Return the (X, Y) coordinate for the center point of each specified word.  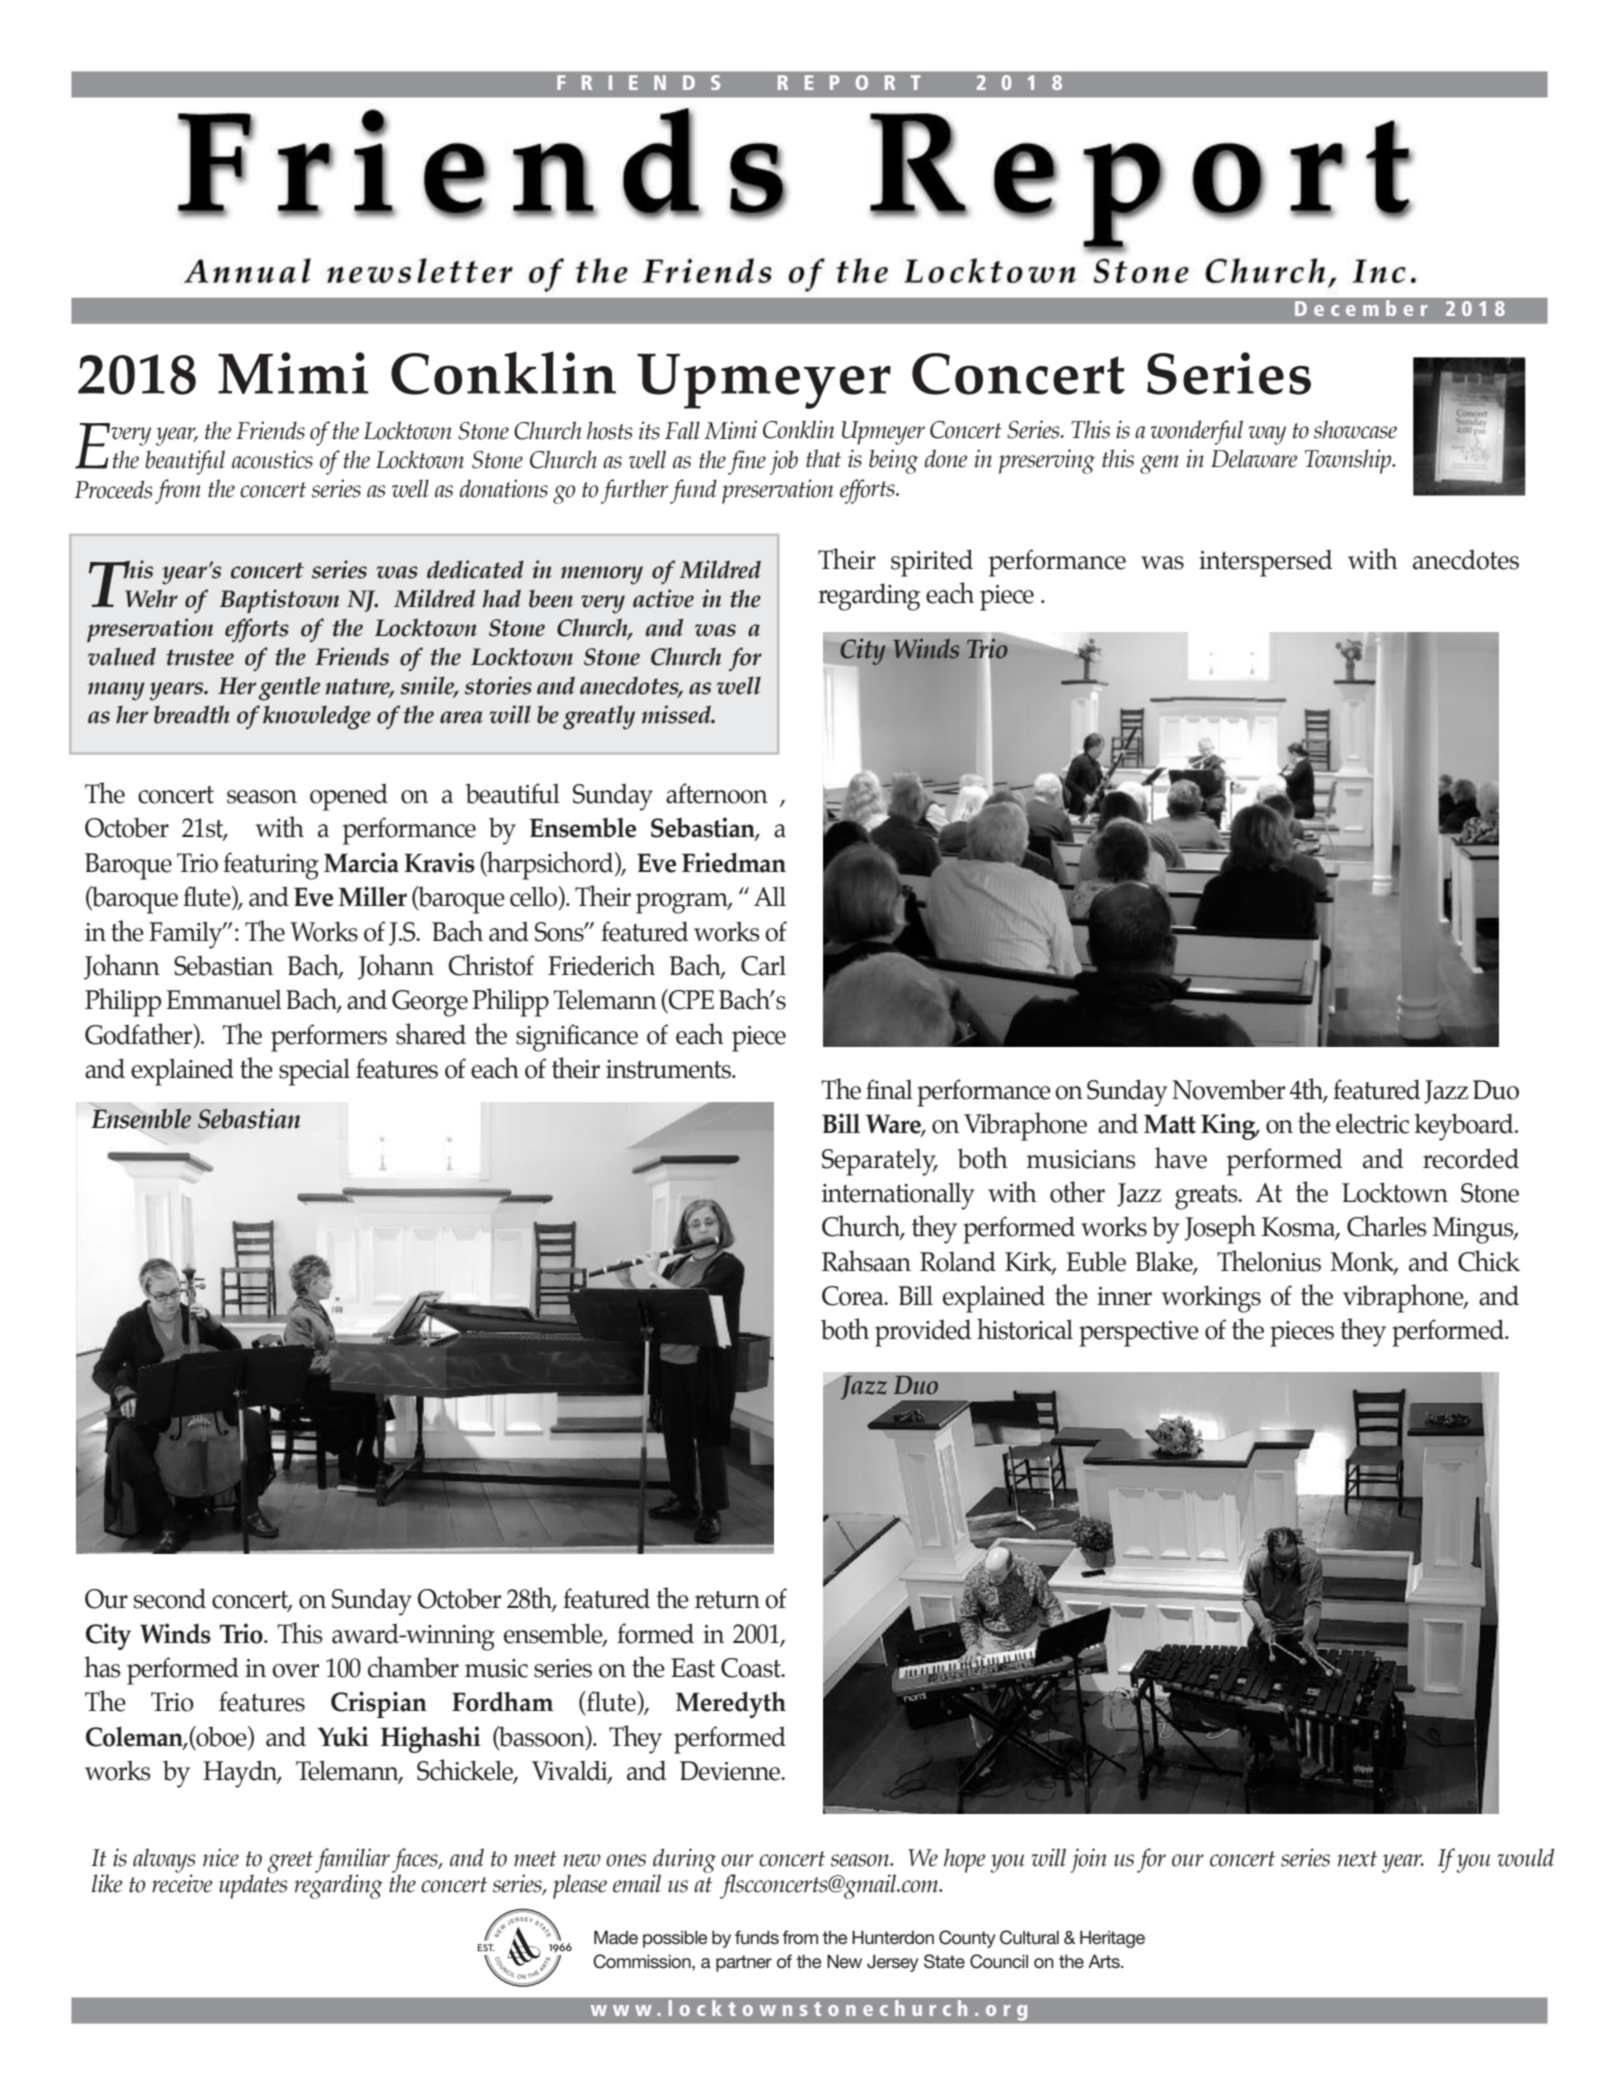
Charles (1387, 1226)
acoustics (272, 459)
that (823, 458)
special (314, 1072)
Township (1349, 461)
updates (253, 1885)
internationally (898, 1196)
